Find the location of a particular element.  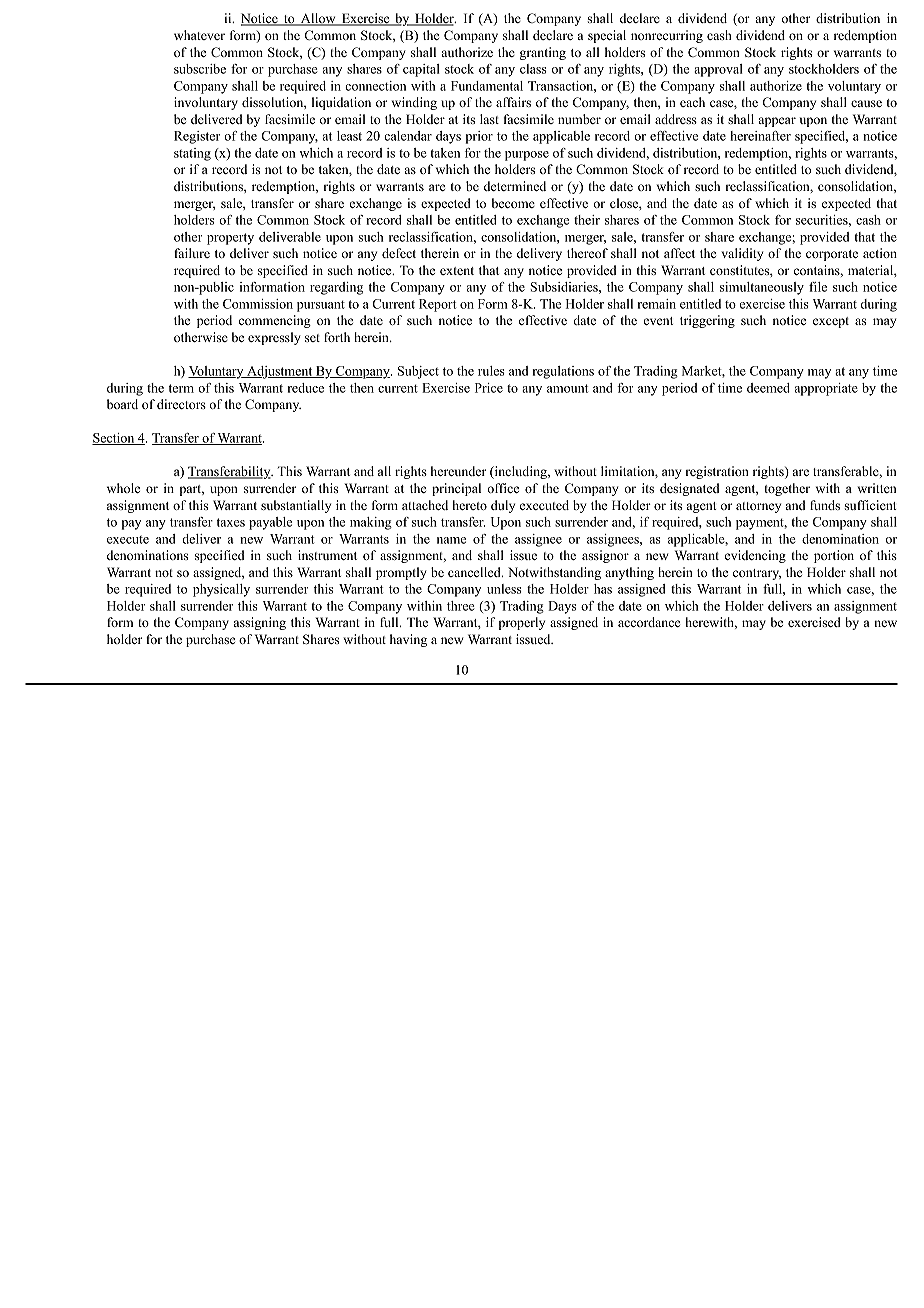

Report is located at coordinates (438, 305).
